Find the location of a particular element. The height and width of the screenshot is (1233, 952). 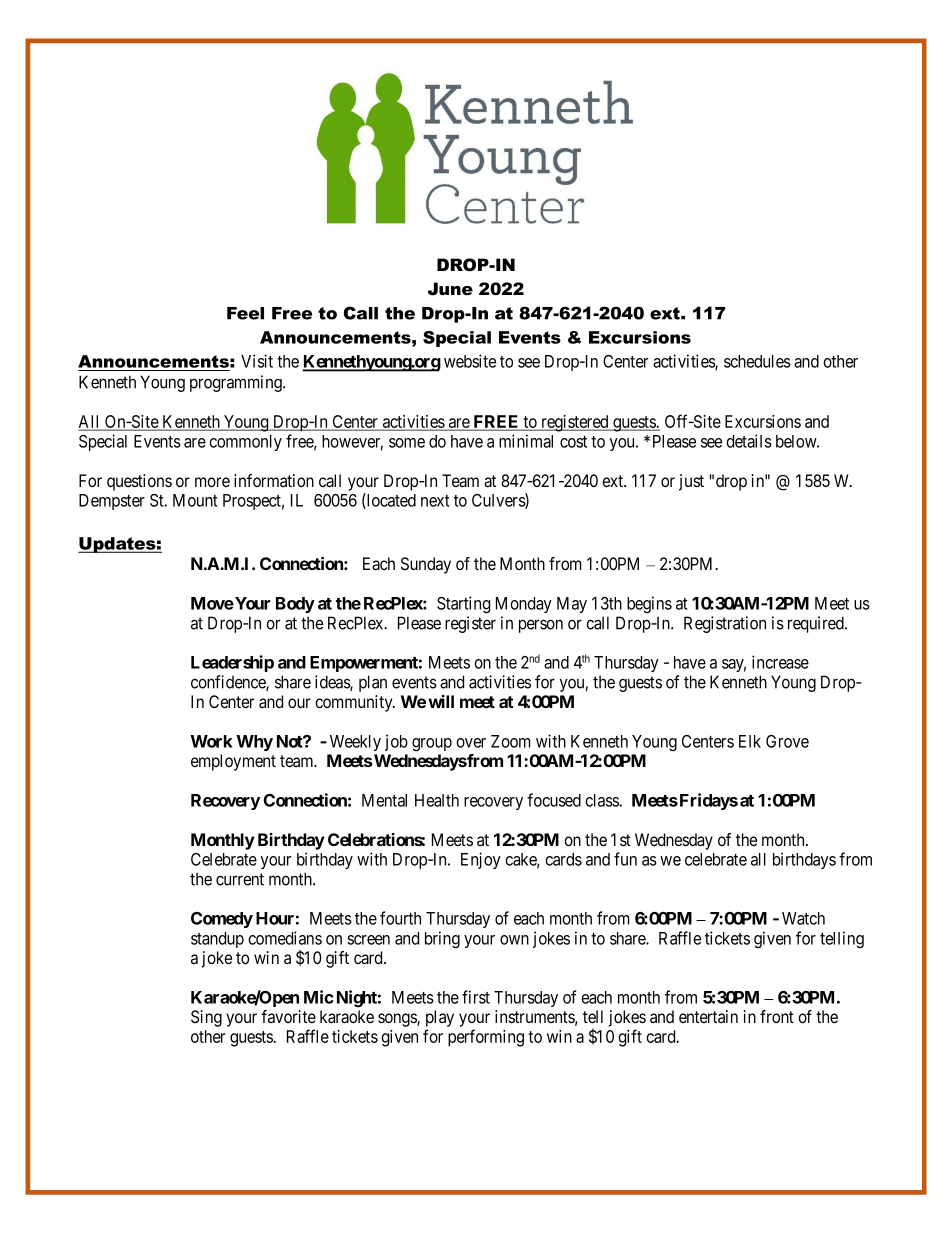

entertain is located at coordinates (708, 1016).
